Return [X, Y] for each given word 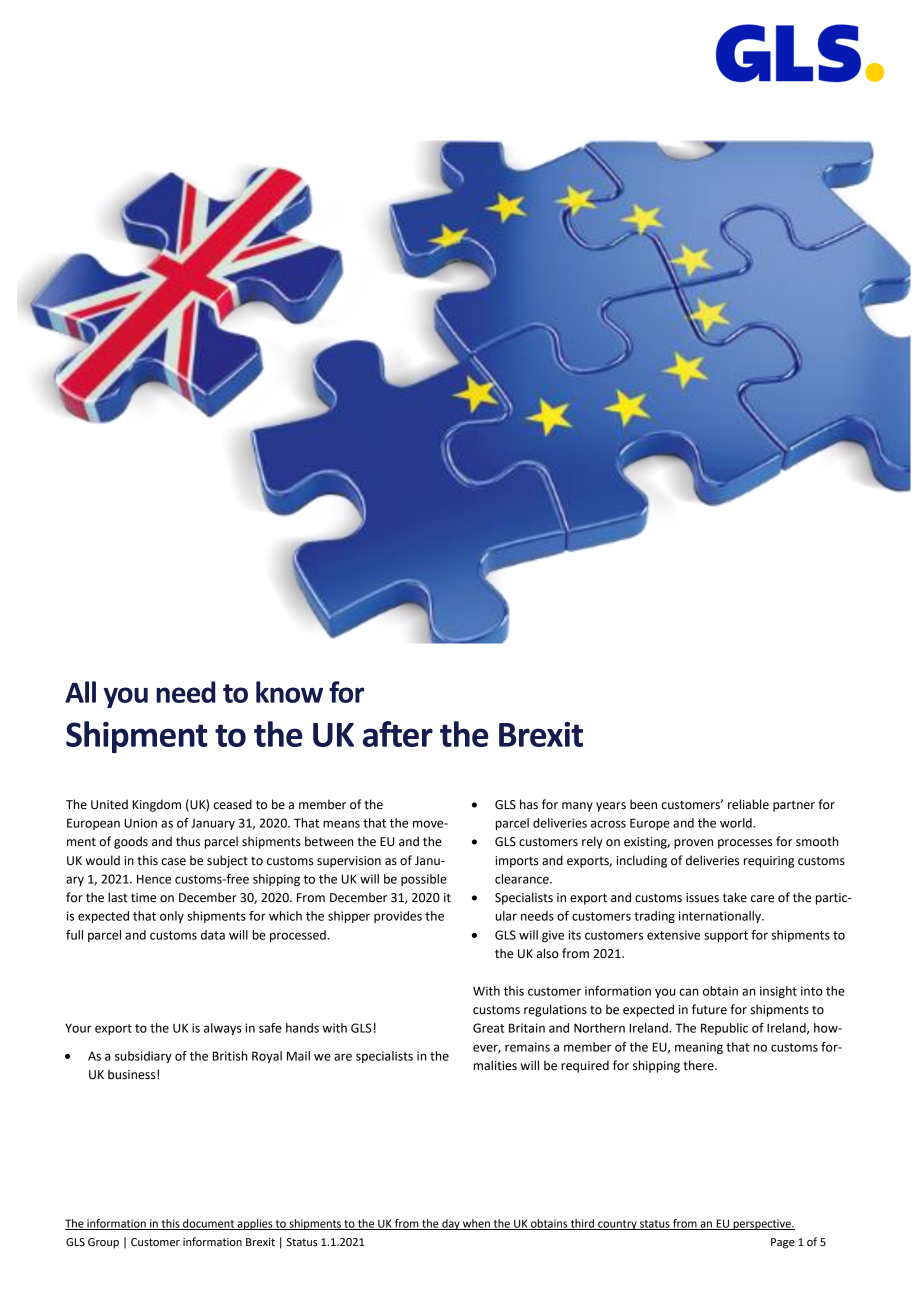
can [688, 992]
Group [103, 1243]
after [398, 734]
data [213, 935]
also [547, 953]
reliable [748, 804]
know [289, 692]
